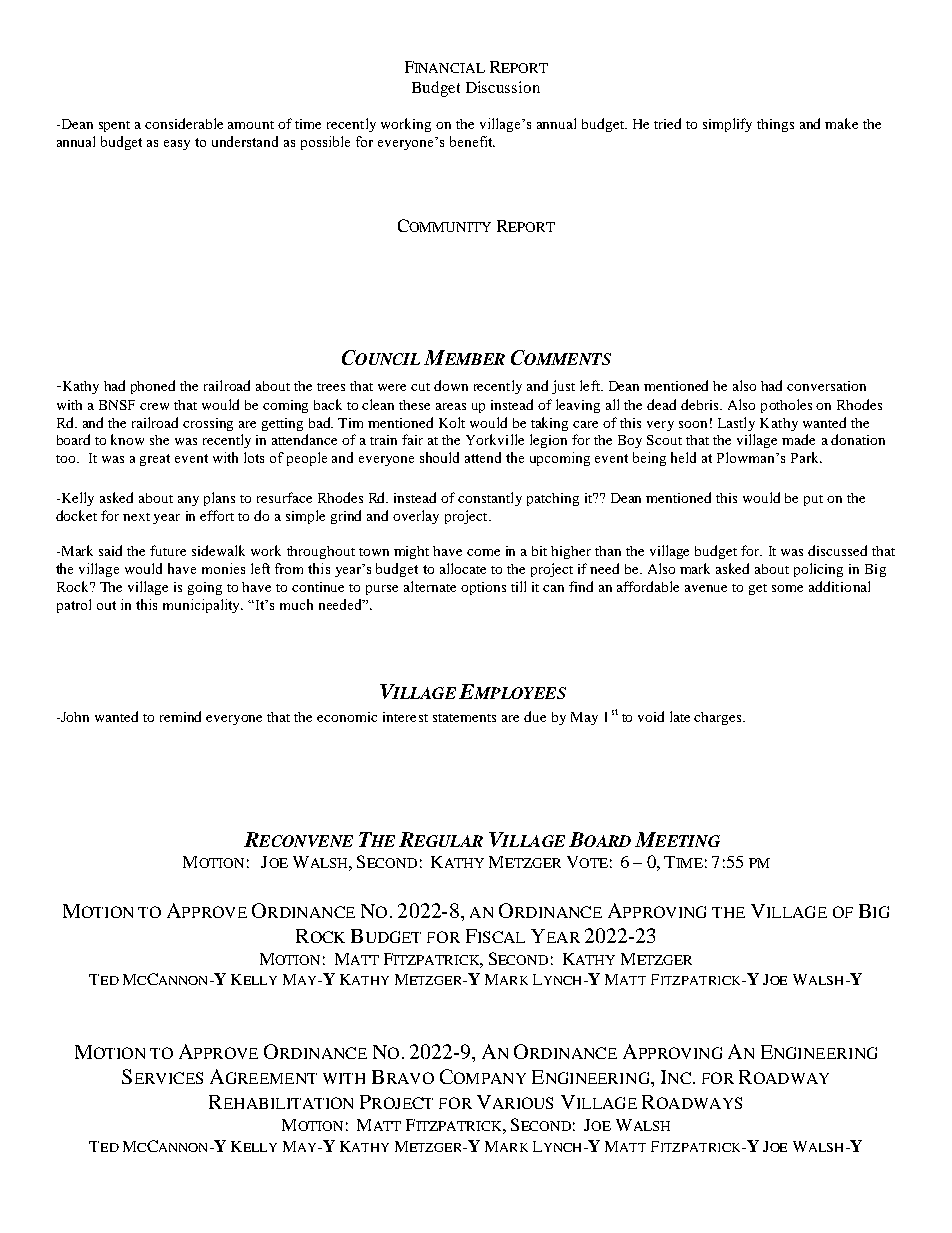  I want to click on things, so click(775, 125).
